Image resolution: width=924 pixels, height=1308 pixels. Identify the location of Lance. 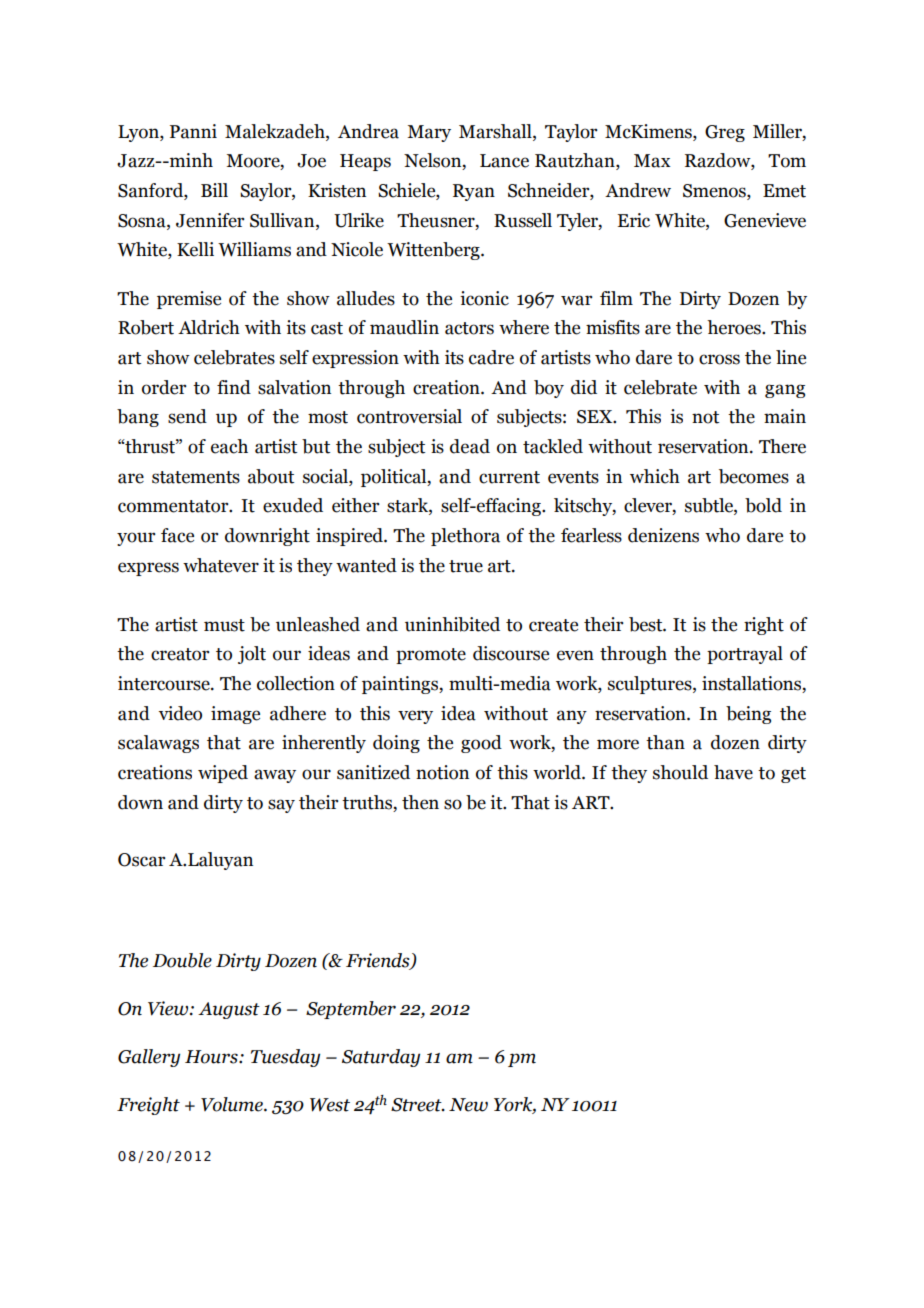
(504, 161).
